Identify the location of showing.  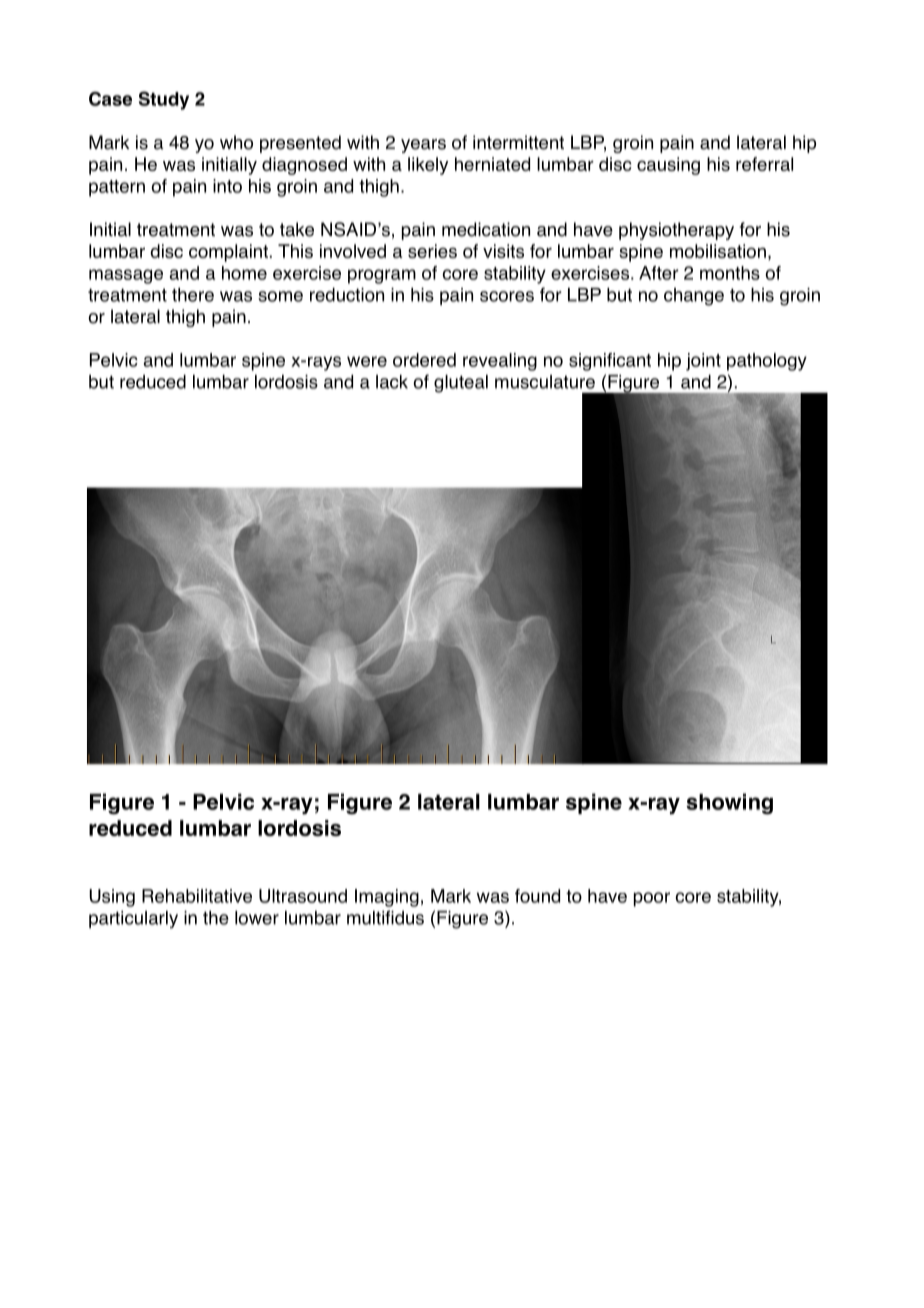
(729, 804).
